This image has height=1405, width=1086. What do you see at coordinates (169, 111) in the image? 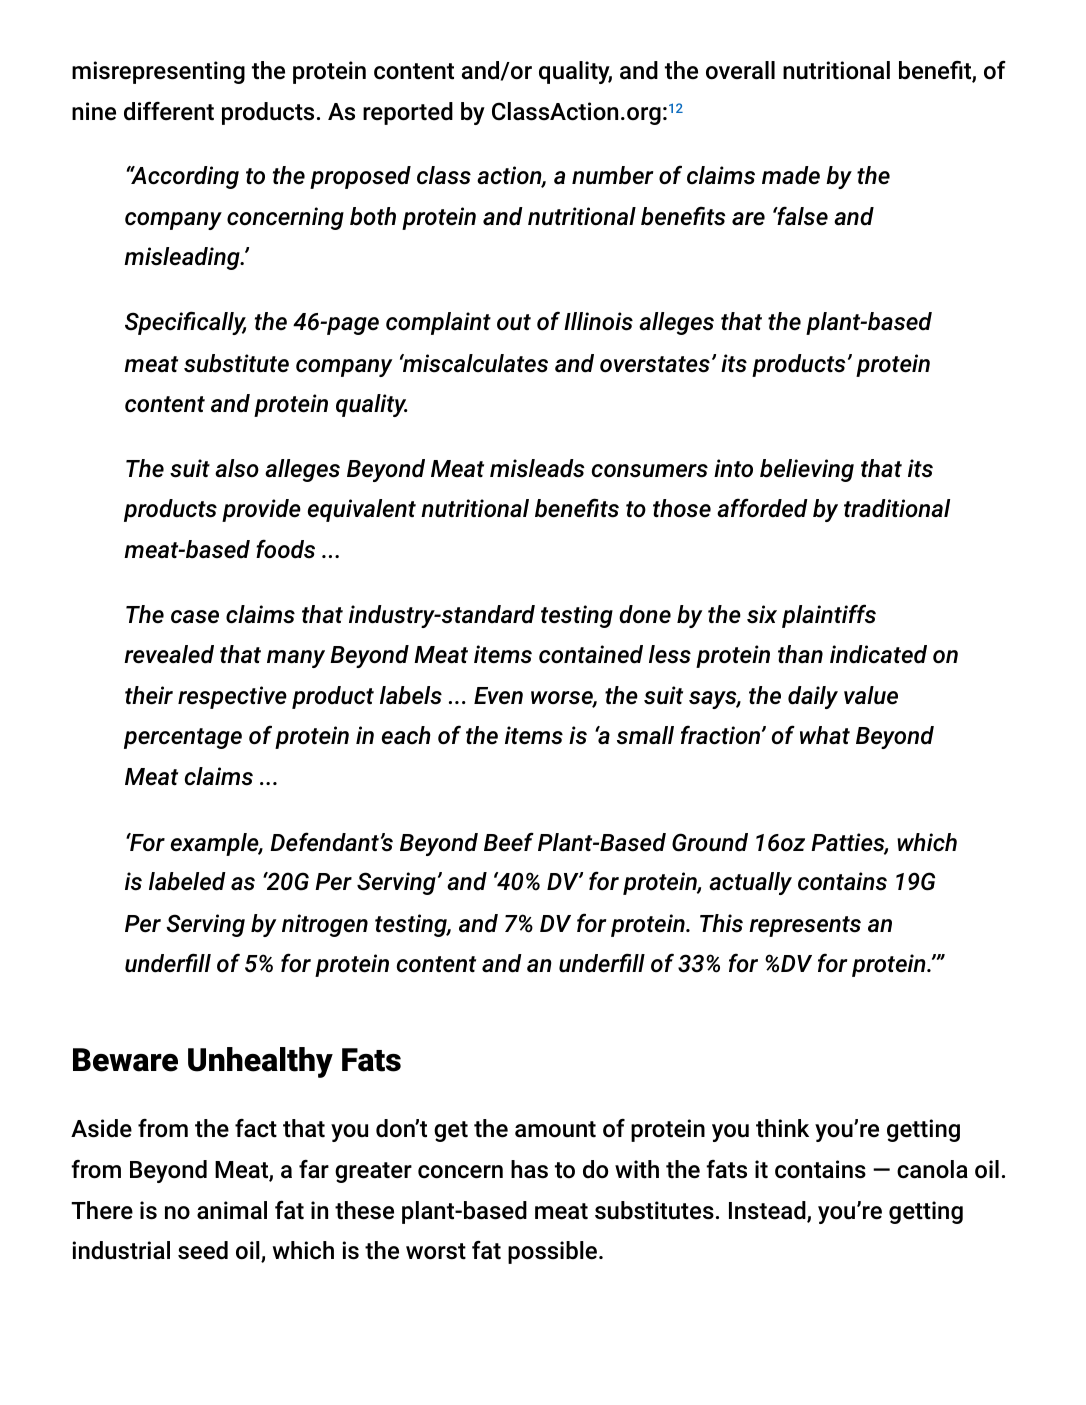
I see `different` at bounding box center [169, 111].
